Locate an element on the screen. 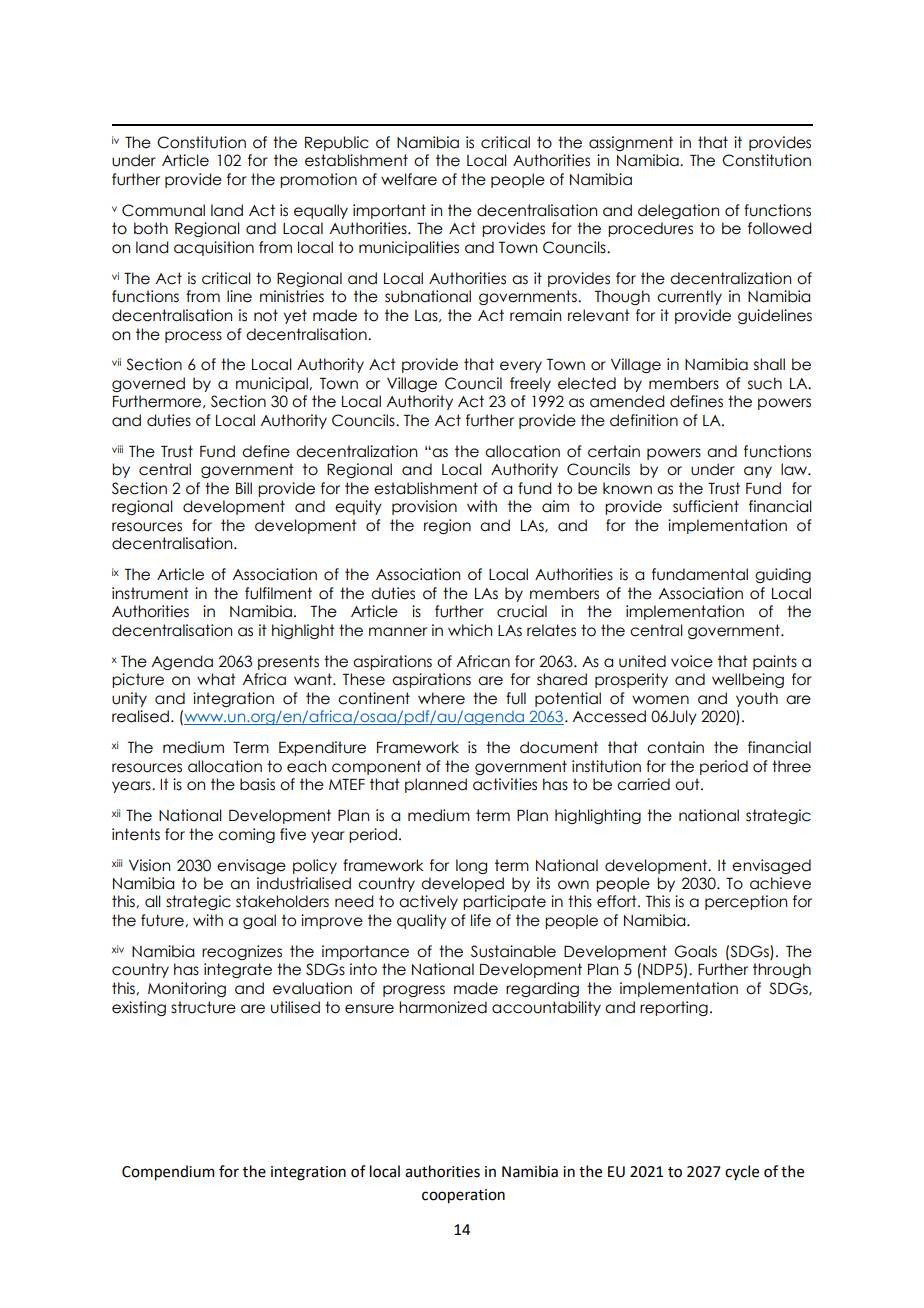  where is located at coordinates (441, 698).
